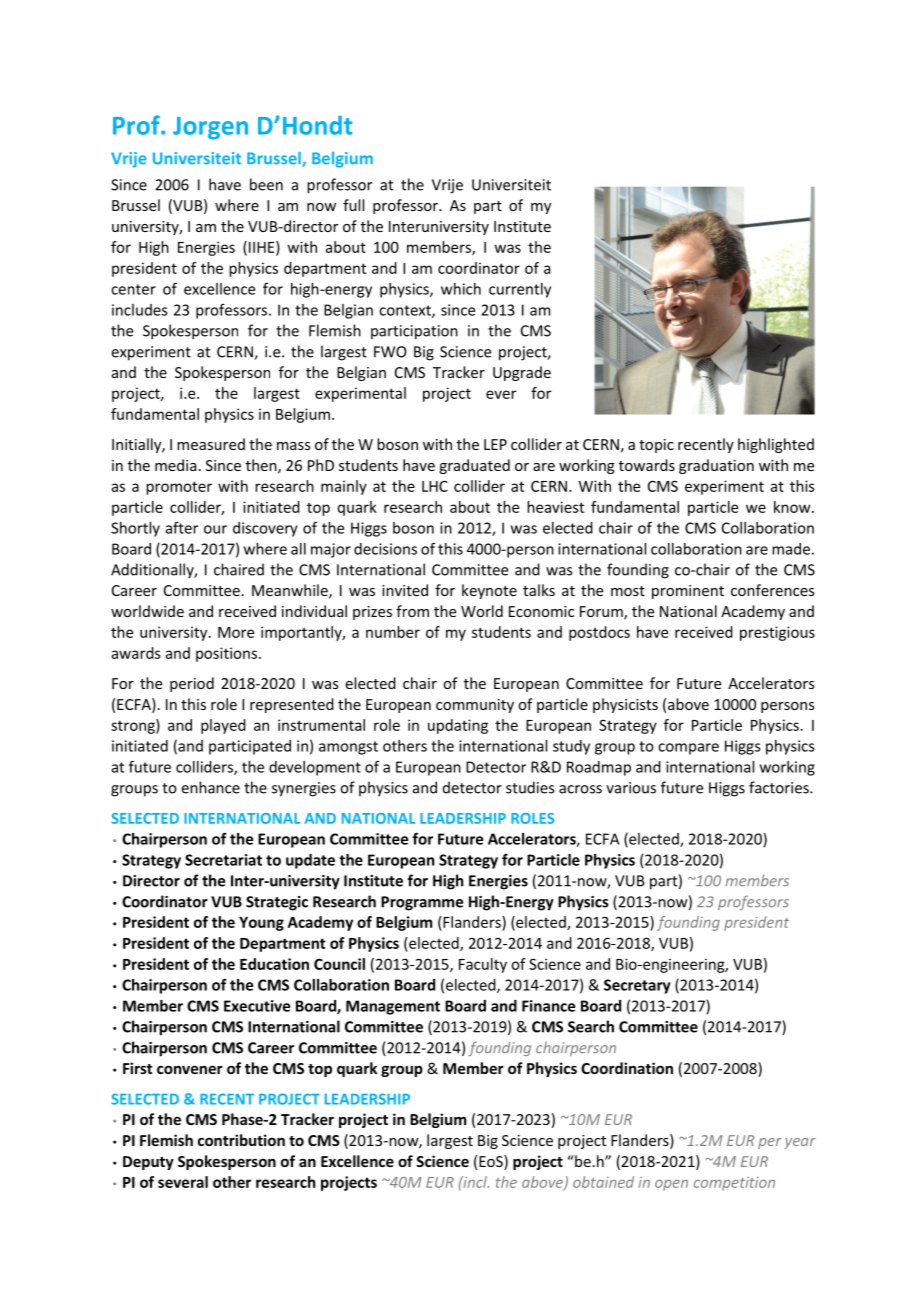  Describe the element at coordinates (603, 1182) in the page. I see `obtained` at that location.
